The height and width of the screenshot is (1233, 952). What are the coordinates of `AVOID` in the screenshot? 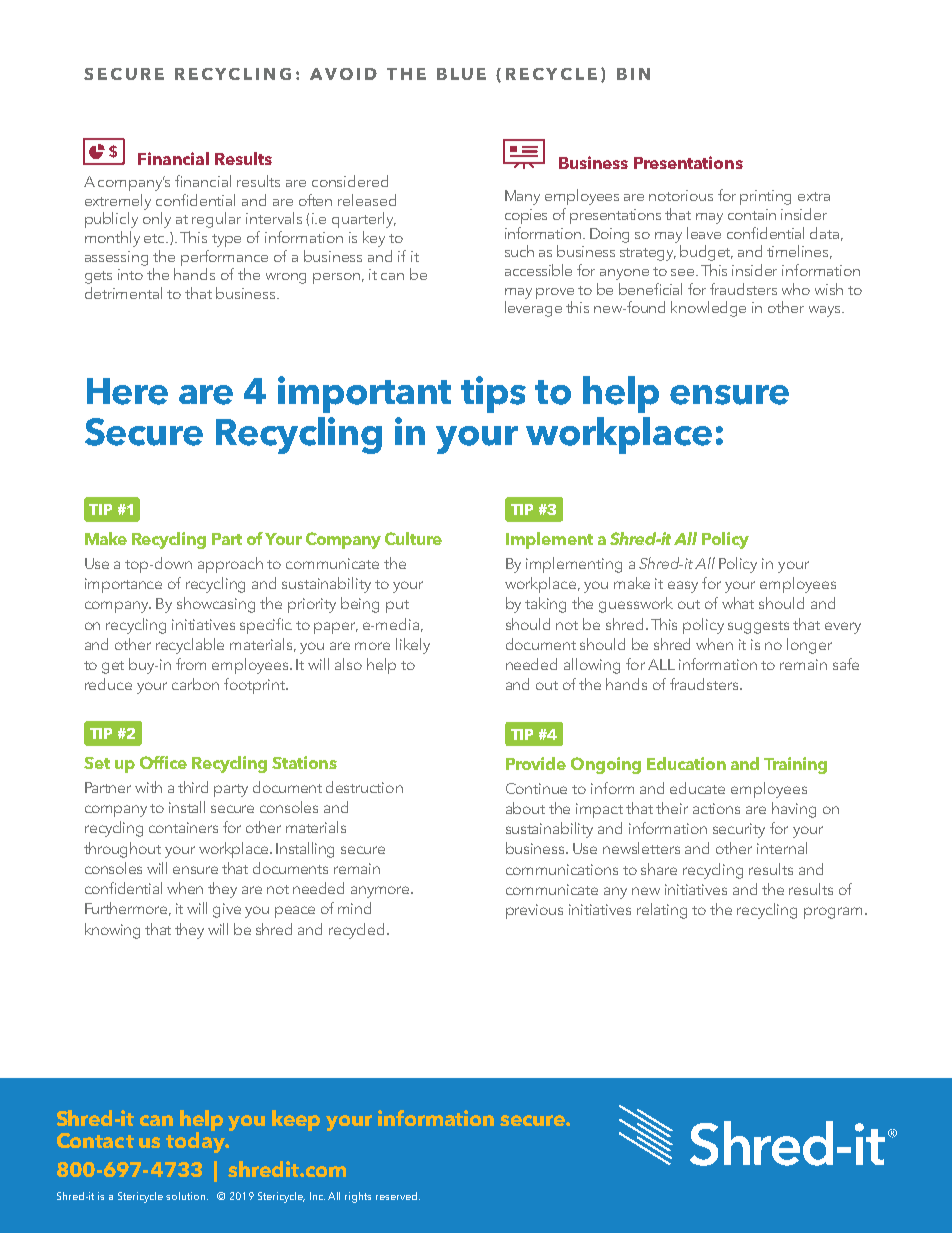 It's located at (343, 74).
